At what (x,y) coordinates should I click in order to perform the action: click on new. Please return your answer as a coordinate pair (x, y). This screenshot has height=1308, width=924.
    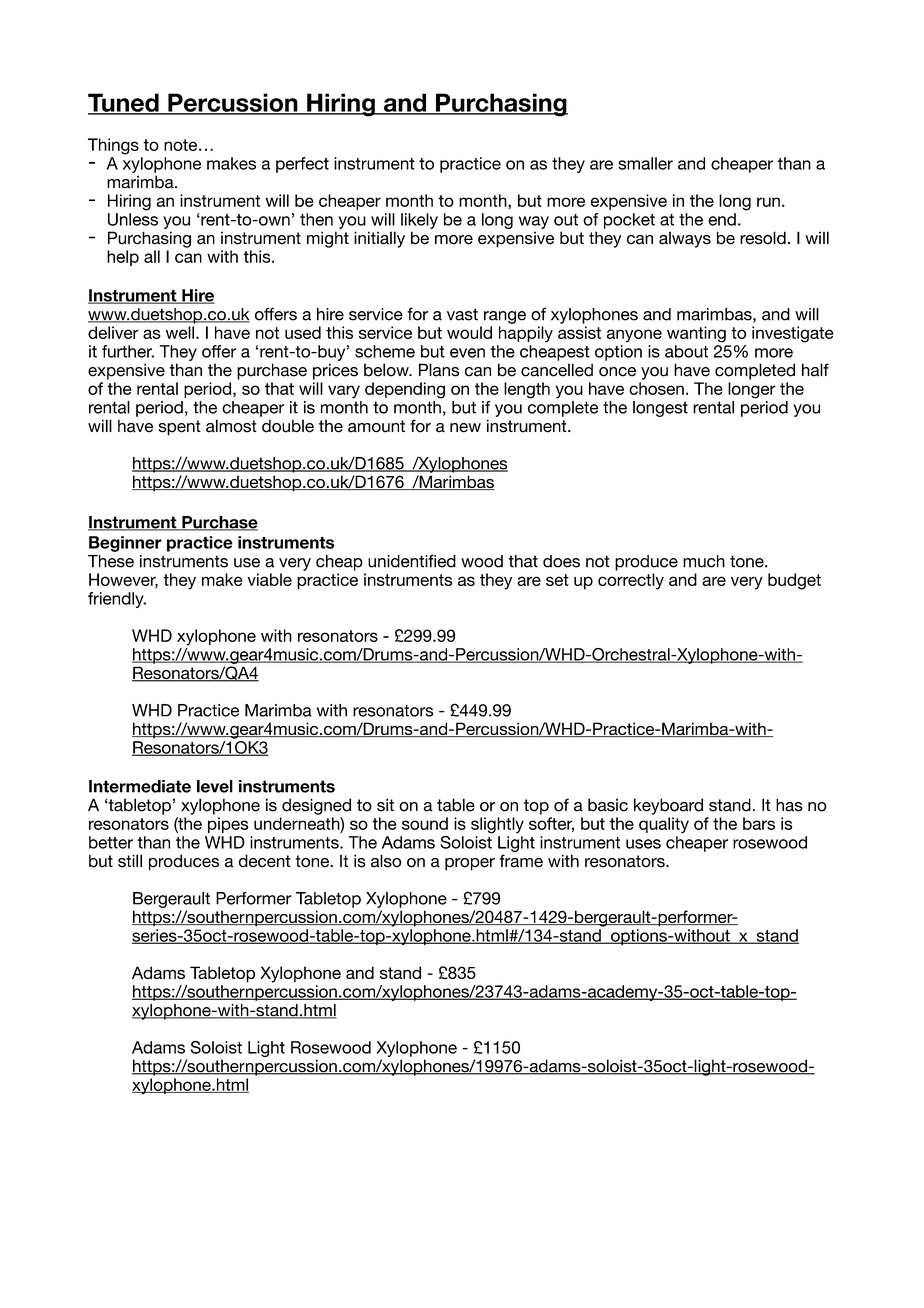
    Looking at the image, I should click on (465, 428).
